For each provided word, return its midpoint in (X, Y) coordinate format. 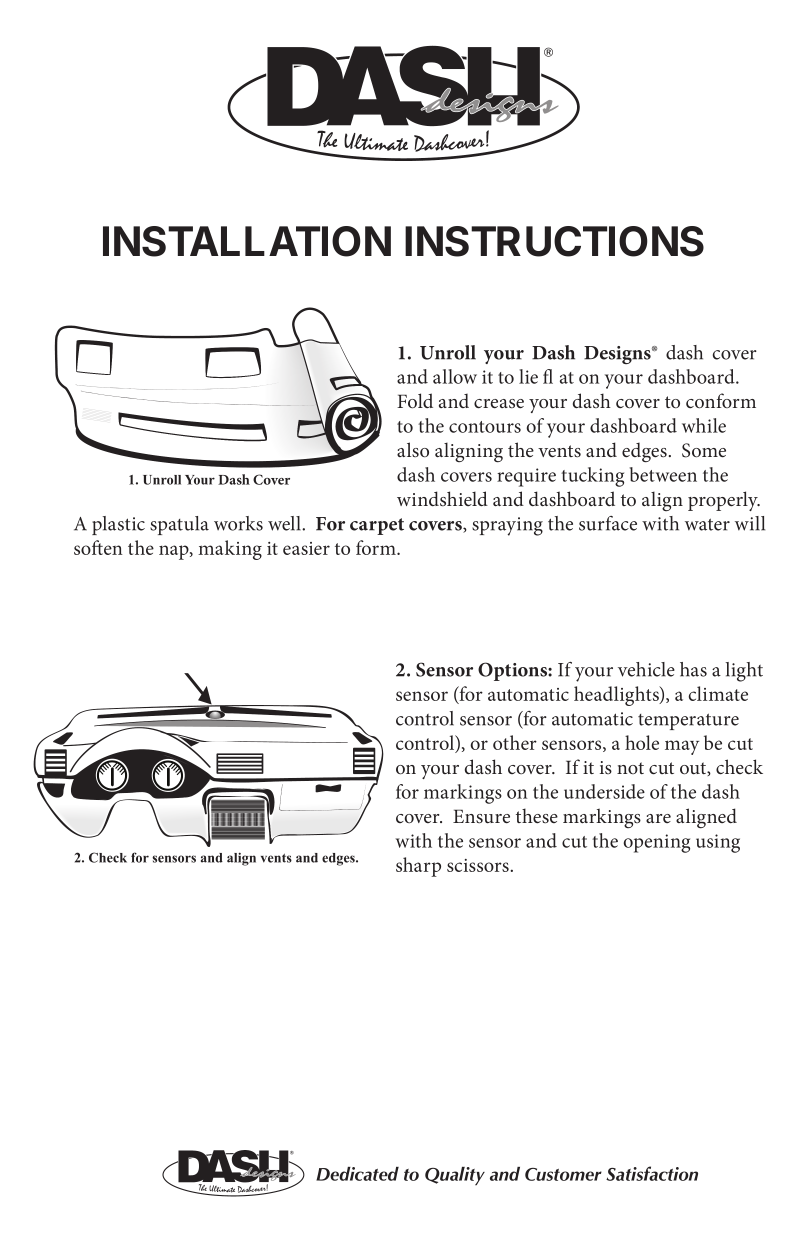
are (658, 818)
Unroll (448, 352)
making (230, 550)
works (238, 523)
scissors (479, 865)
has (693, 669)
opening (656, 843)
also (413, 450)
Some (704, 450)
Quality (455, 1176)
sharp (418, 867)
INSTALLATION (247, 241)
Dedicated (357, 1174)
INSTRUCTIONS (554, 241)
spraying (507, 526)
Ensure (481, 816)
